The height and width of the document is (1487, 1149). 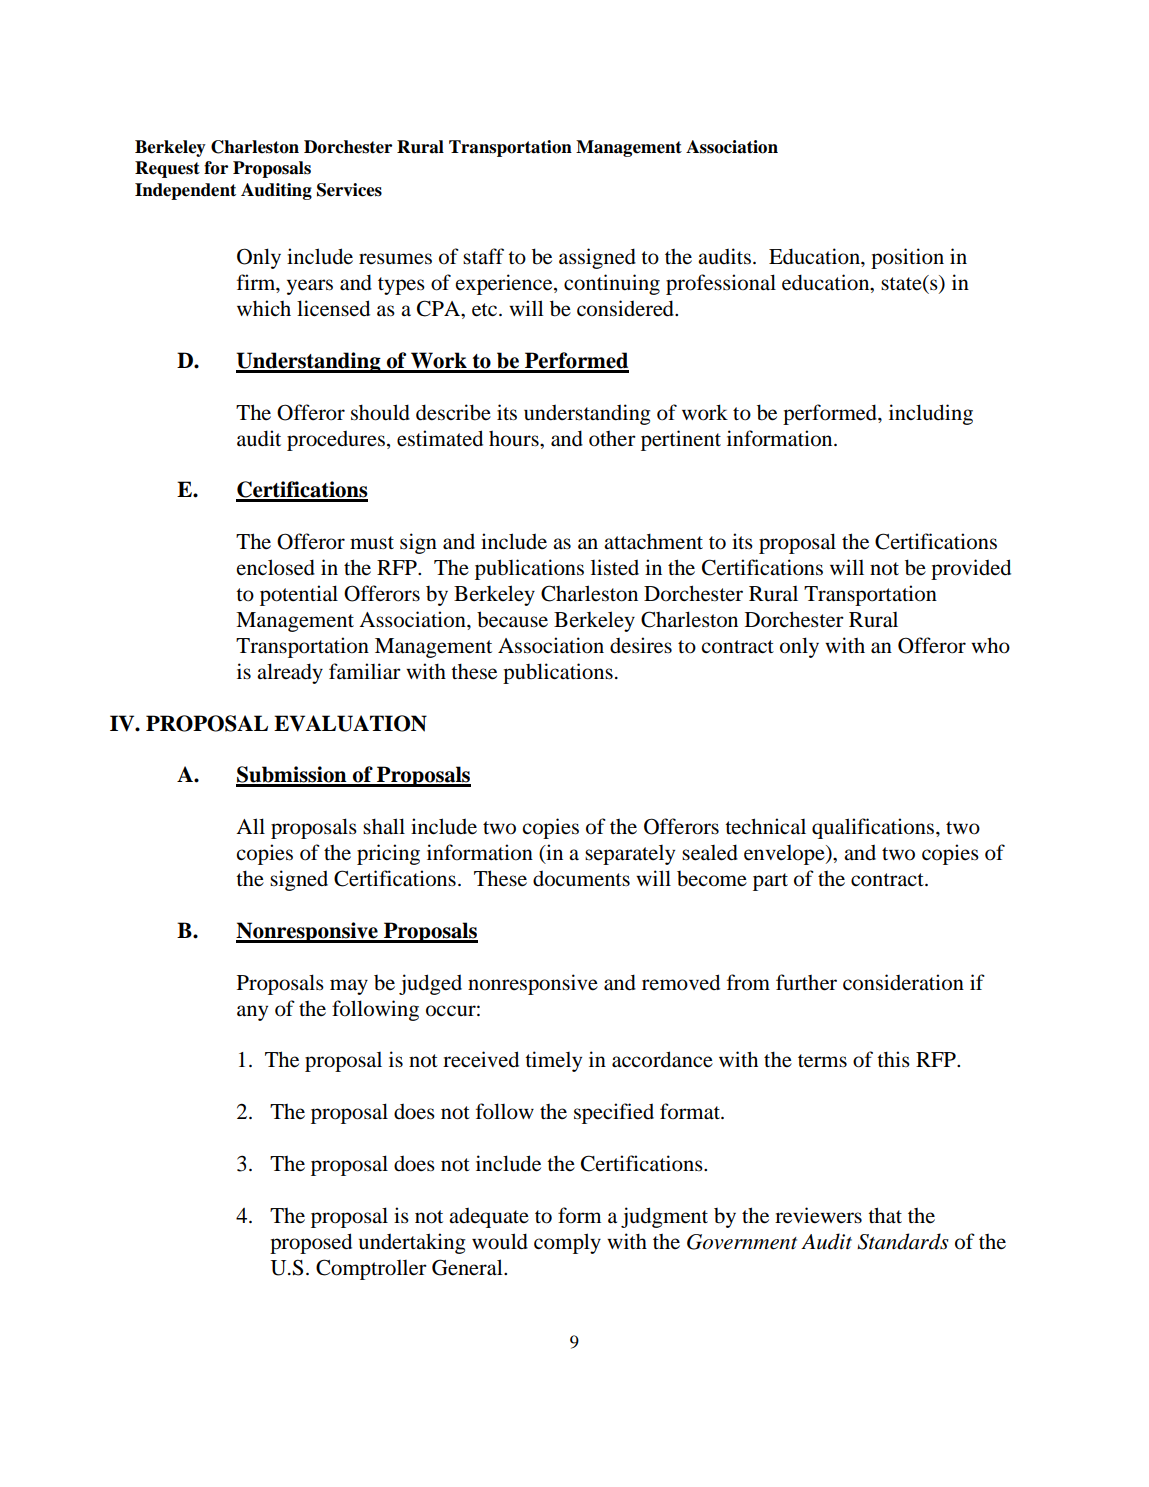 What do you see at coordinates (185, 191) in the document?
I see `Independent` at bounding box center [185, 191].
